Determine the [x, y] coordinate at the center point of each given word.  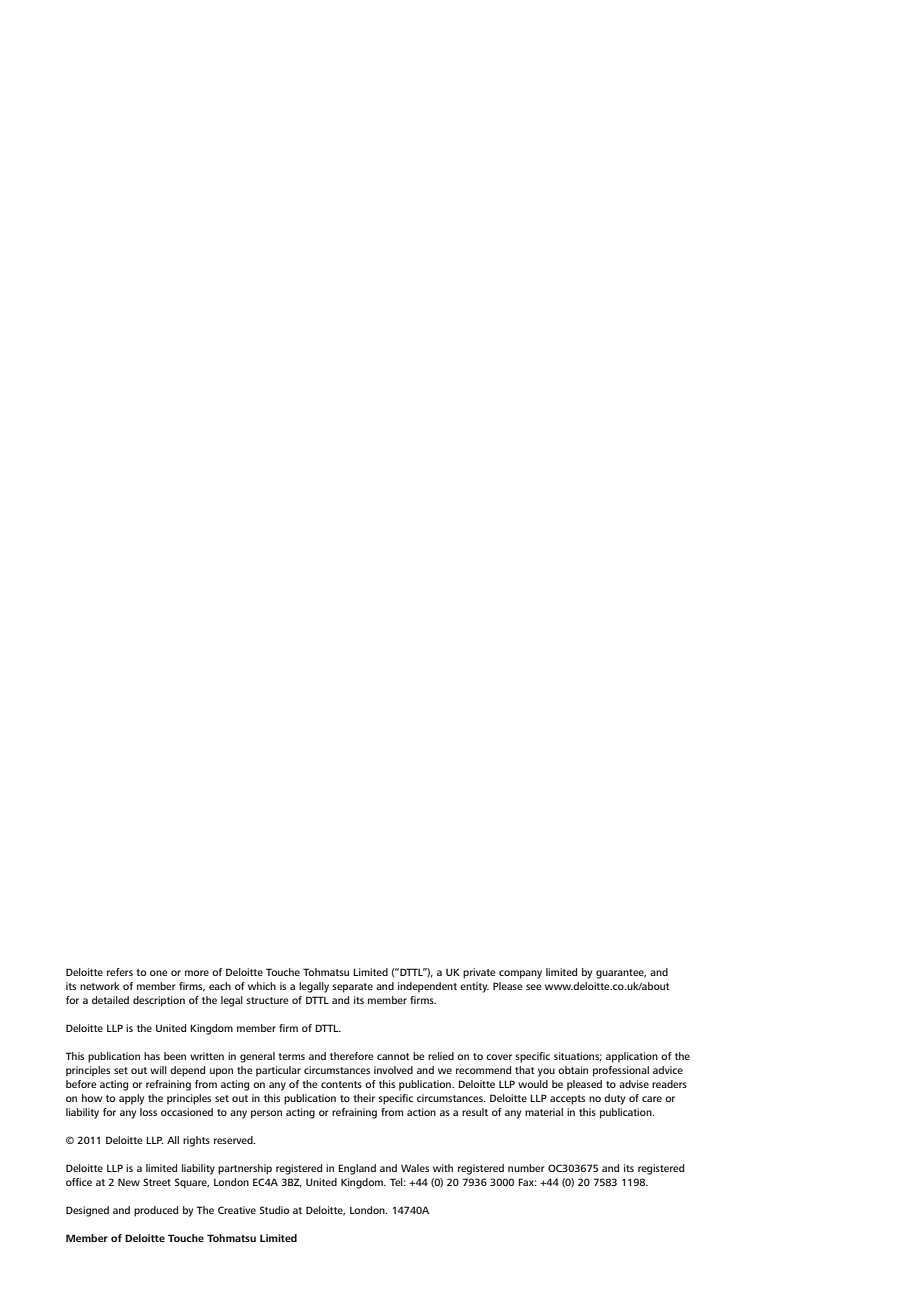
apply [131, 1099]
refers [120, 972]
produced [156, 1211]
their [364, 1098]
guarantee [621, 974]
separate [352, 988]
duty [614, 1099]
